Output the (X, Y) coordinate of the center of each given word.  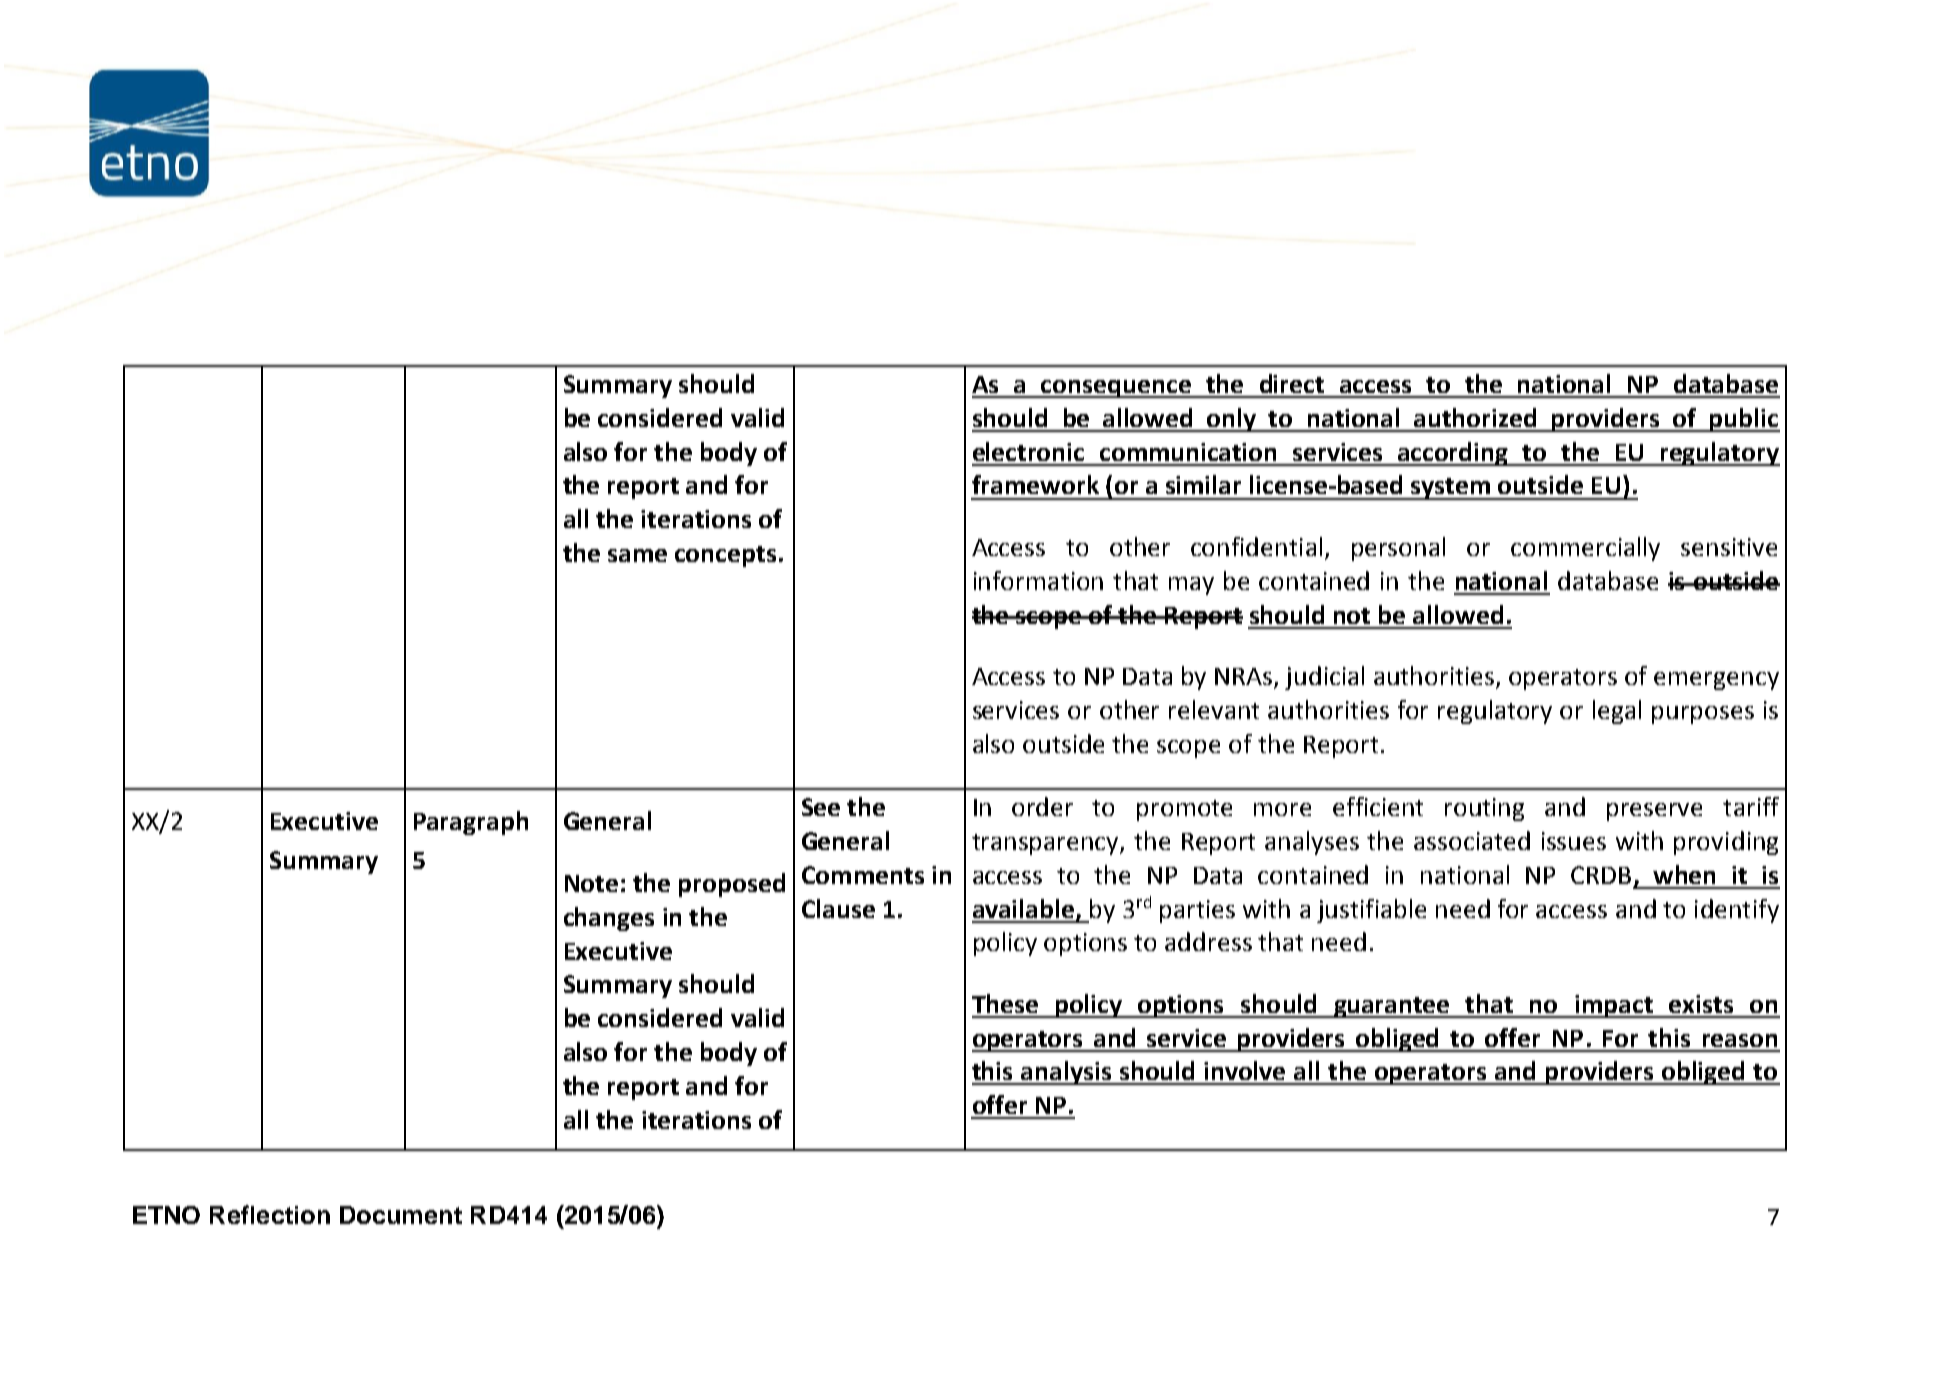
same (637, 555)
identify (1737, 911)
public (1744, 420)
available (1023, 908)
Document (401, 1215)
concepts (725, 556)
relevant (1214, 709)
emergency (1716, 681)
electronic (1028, 451)
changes (609, 919)
